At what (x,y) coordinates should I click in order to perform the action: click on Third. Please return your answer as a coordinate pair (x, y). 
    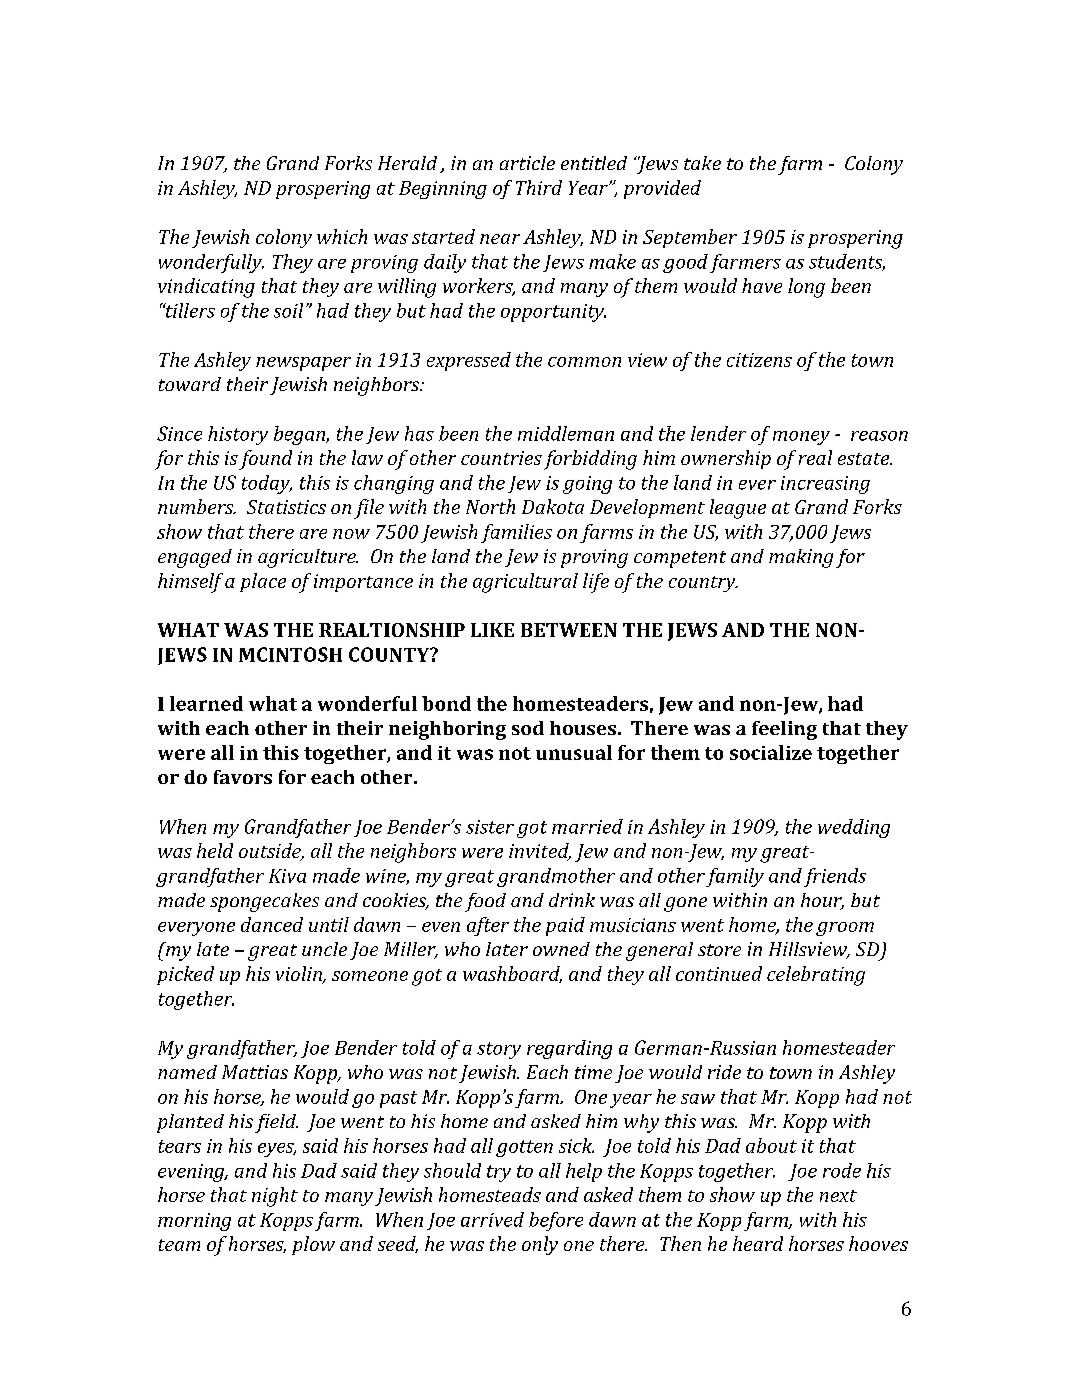
    Looking at the image, I should click on (539, 187).
